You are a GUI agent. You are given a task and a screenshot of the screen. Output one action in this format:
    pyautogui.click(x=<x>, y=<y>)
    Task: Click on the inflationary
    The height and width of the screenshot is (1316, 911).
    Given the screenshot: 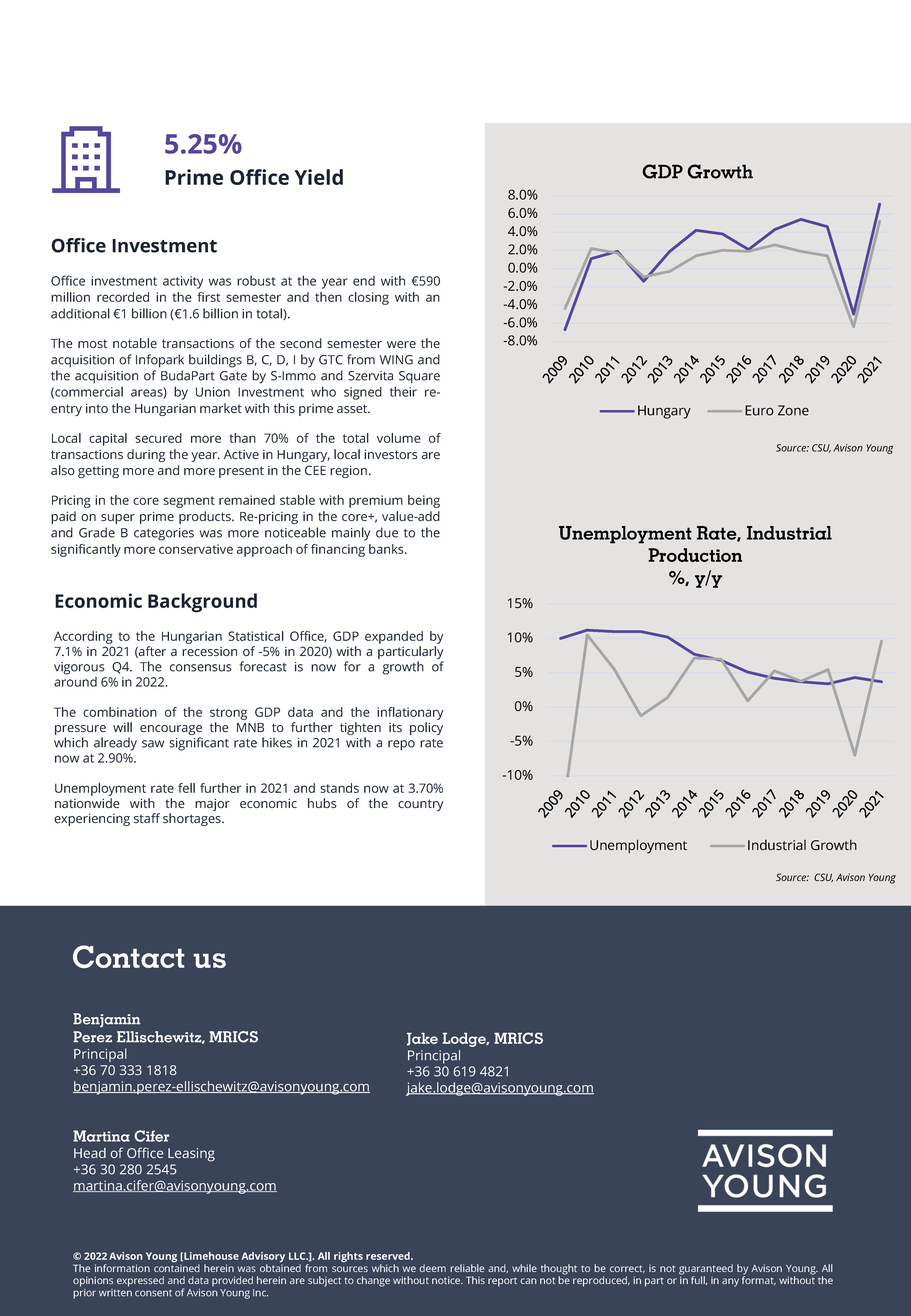 What is the action you would take?
    pyautogui.click(x=410, y=713)
